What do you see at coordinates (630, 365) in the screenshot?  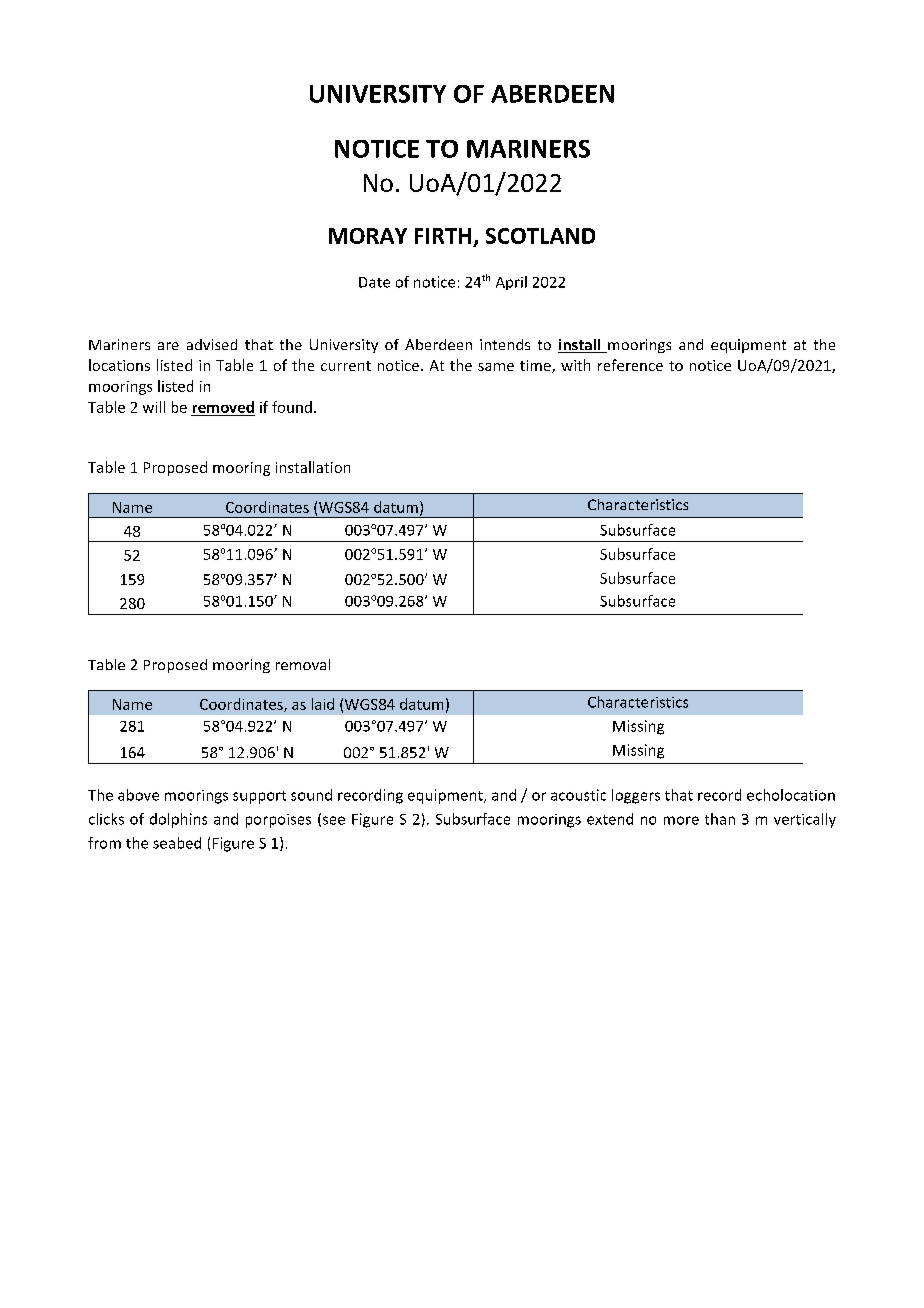 I see `reference` at bounding box center [630, 365].
